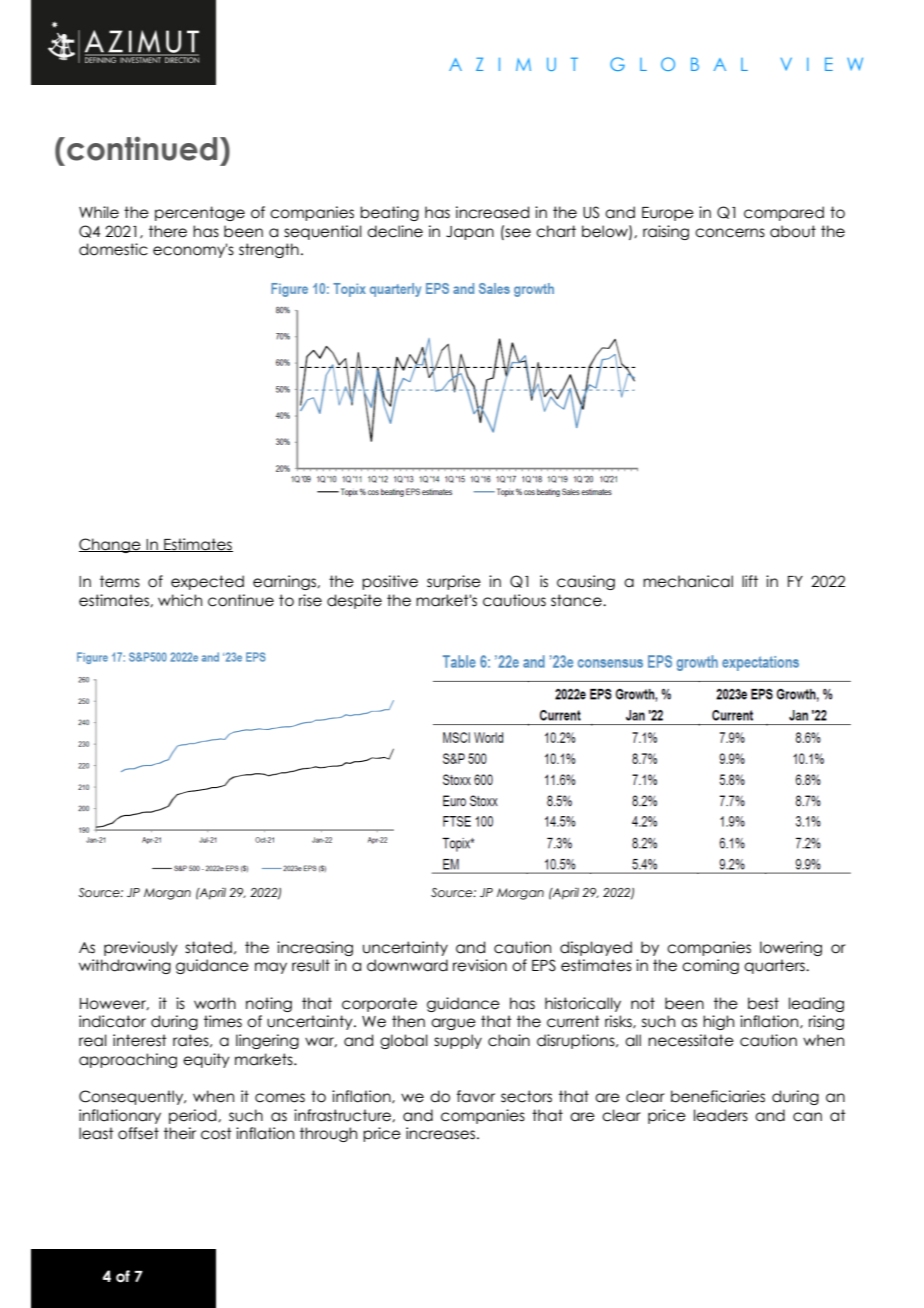 The image size is (924, 1308). What do you see at coordinates (111, 545) in the document?
I see `Change` at bounding box center [111, 545].
